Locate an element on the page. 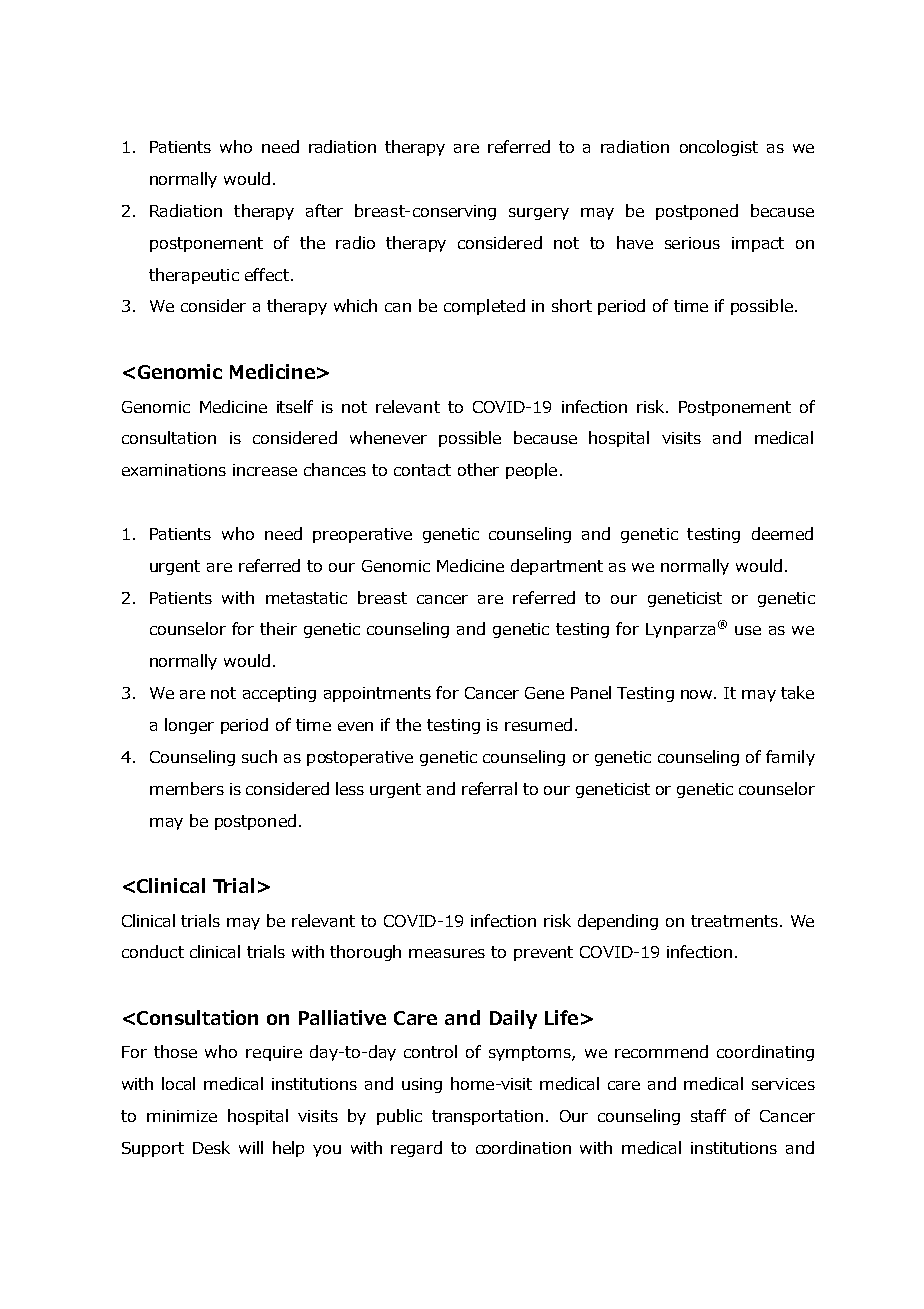  radio is located at coordinates (355, 242).
